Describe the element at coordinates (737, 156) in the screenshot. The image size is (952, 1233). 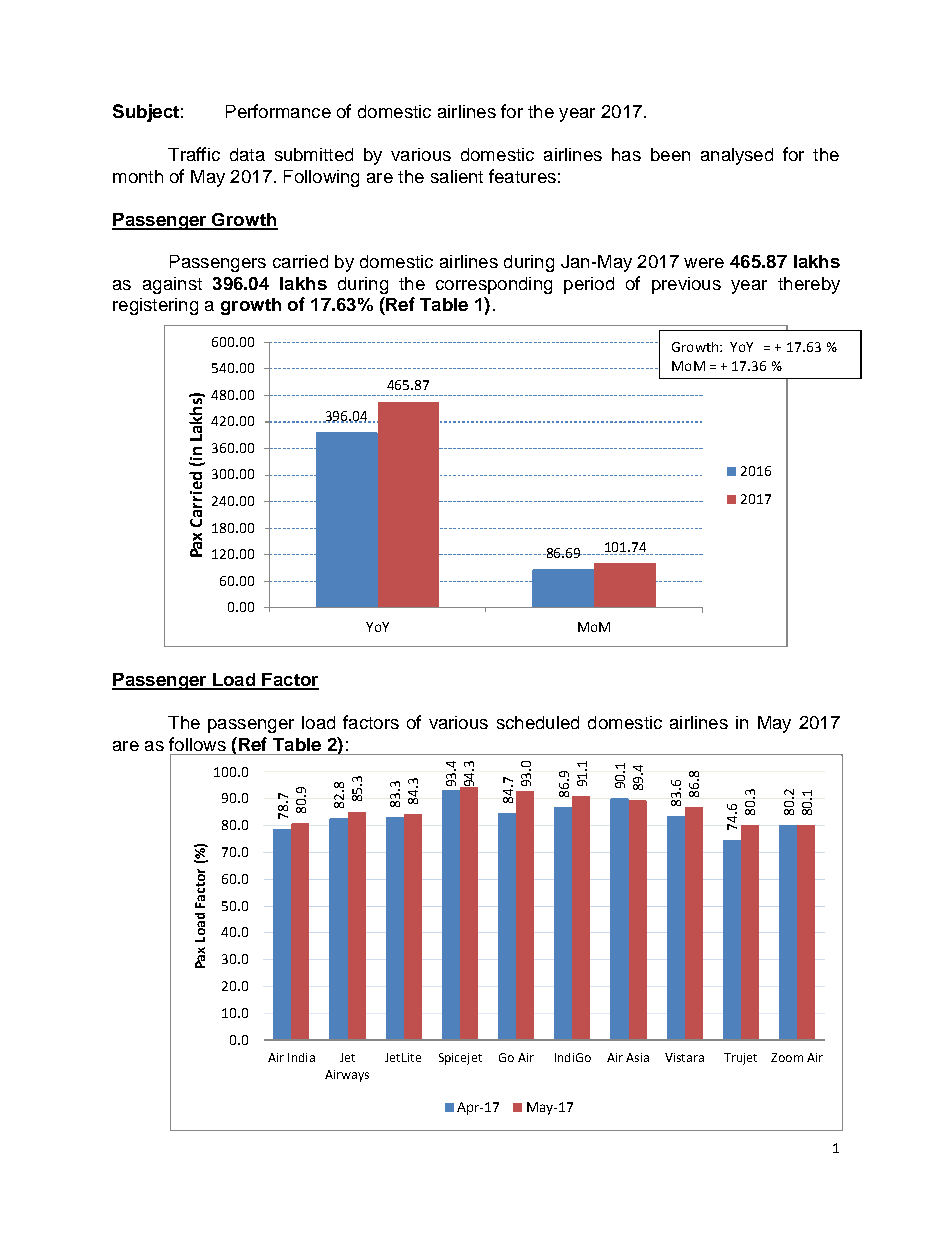
I see `analysed` at that location.
